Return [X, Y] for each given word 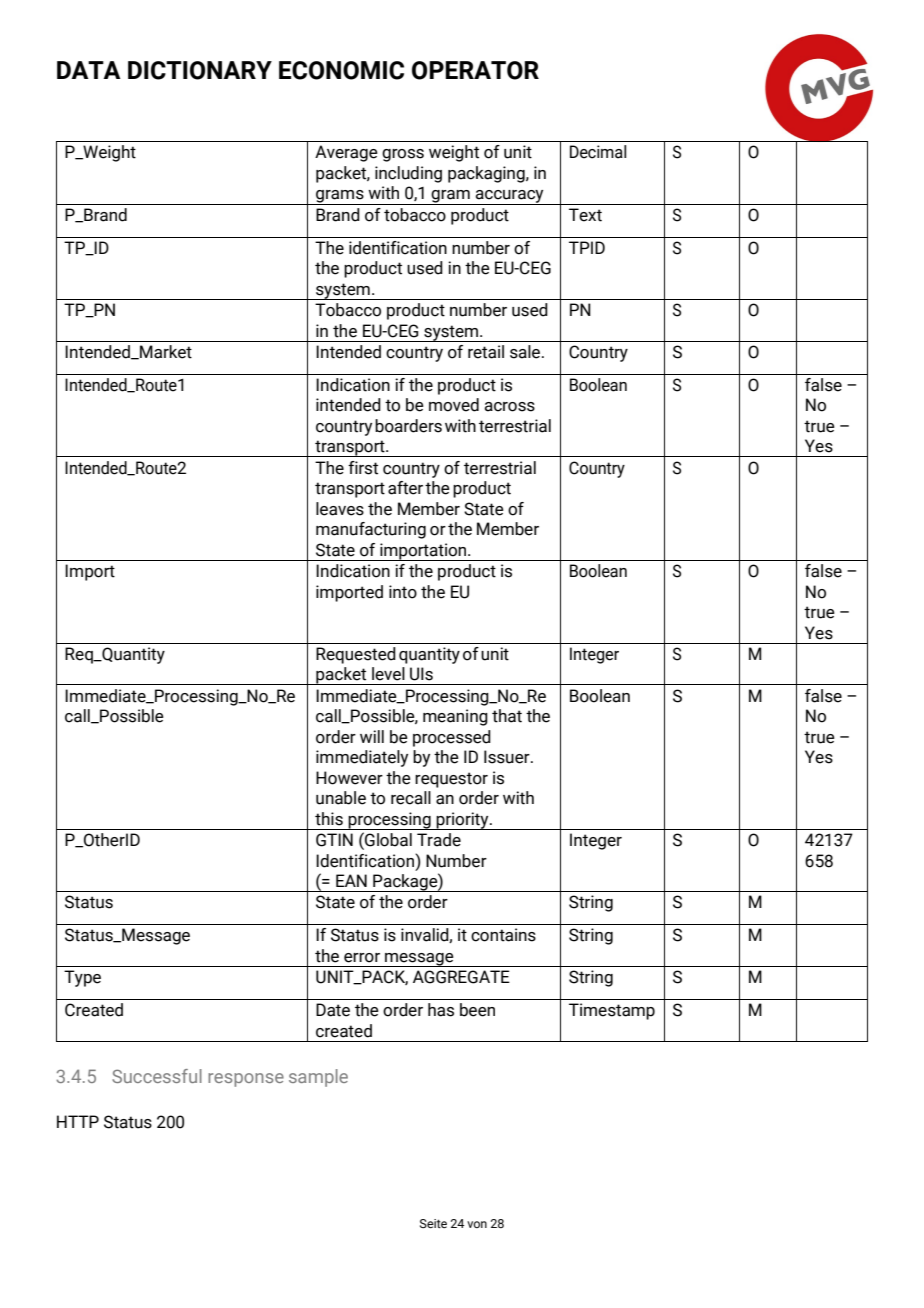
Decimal [598, 152]
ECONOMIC [341, 70]
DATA [89, 70]
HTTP [78, 1121]
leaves [340, 509]
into [403, 592]
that [507, 716]
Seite [433, 1223]
